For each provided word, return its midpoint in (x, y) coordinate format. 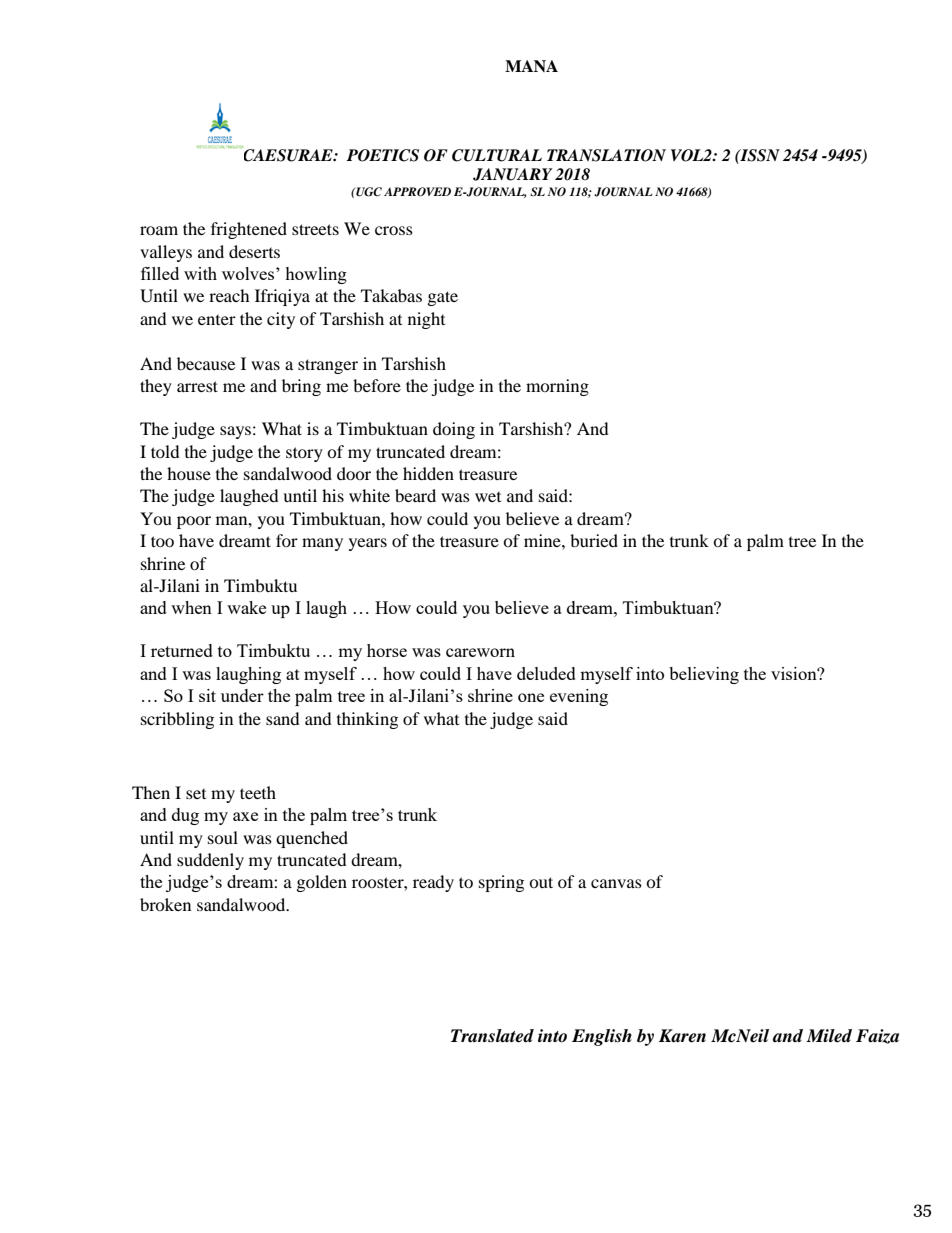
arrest (197, 386)
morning (557, 387)
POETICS (383, 155)
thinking (367, 720)
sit (207, 695)
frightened (249, 230)
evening (579, 697)
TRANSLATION (606, 155)
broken (165, 904)
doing (454, 430)
